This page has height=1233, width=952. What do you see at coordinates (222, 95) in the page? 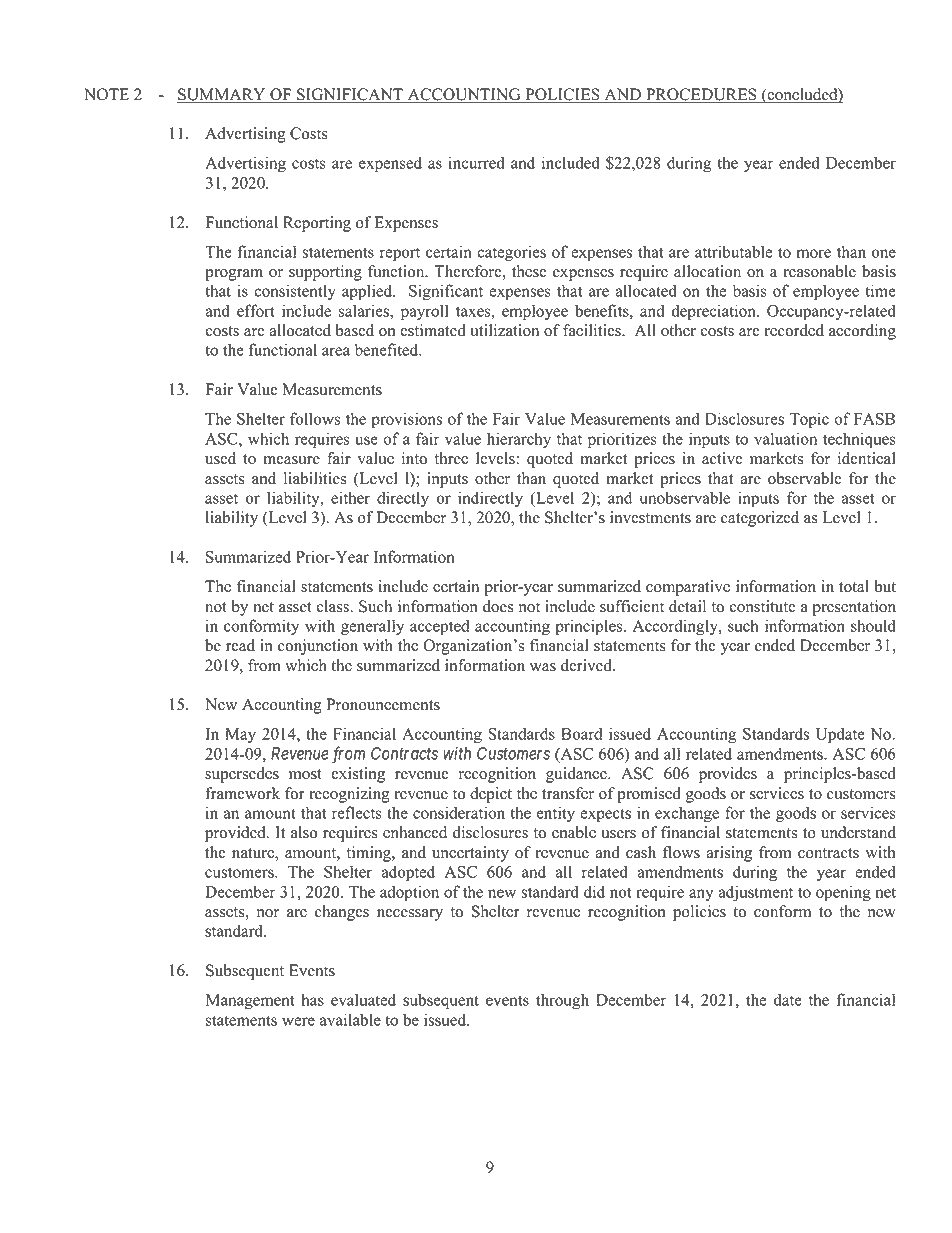
I see `SUMMARY` at bounding box center [222, 95].
